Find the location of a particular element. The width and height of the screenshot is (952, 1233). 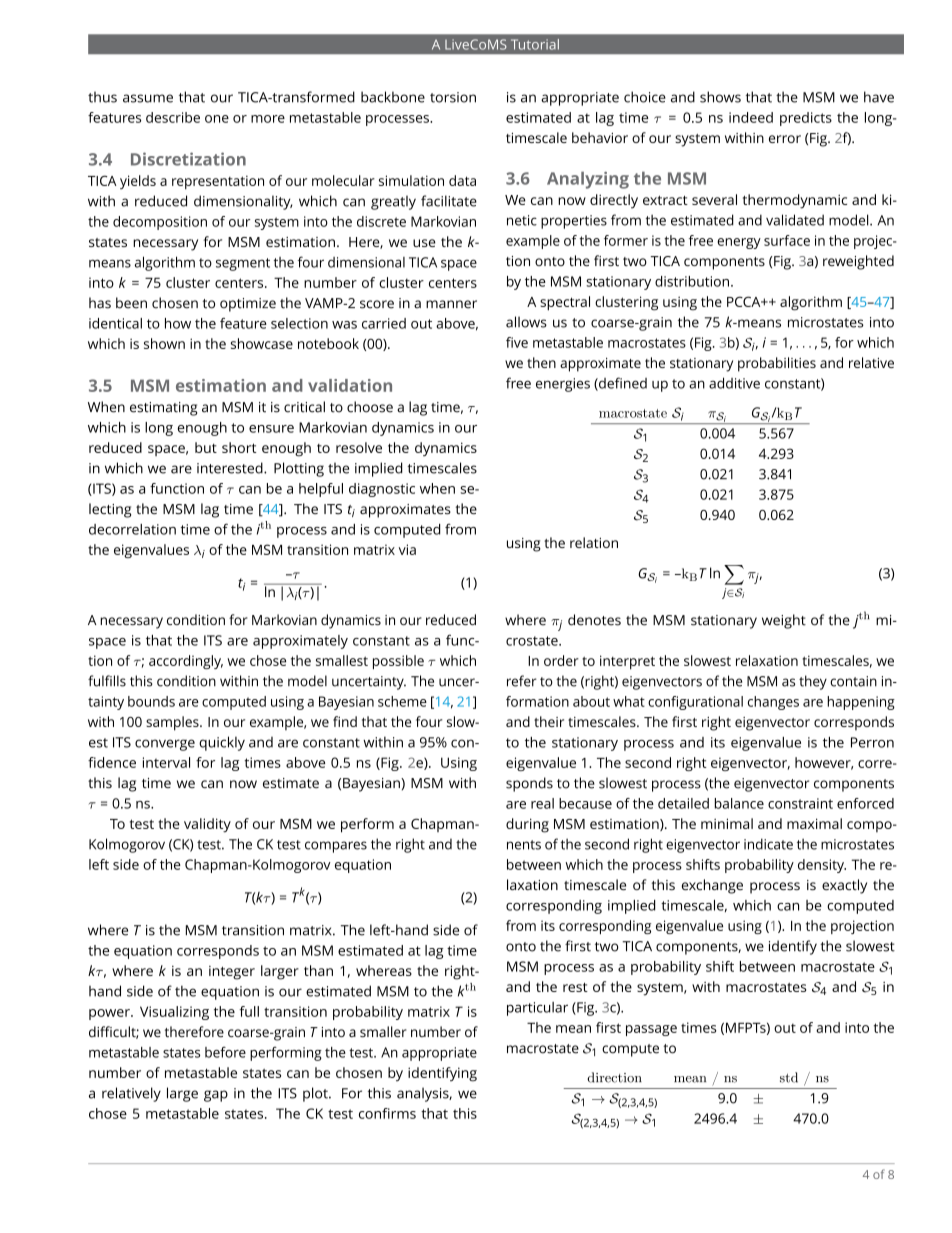

assume is located at coordinates (148, 98).
